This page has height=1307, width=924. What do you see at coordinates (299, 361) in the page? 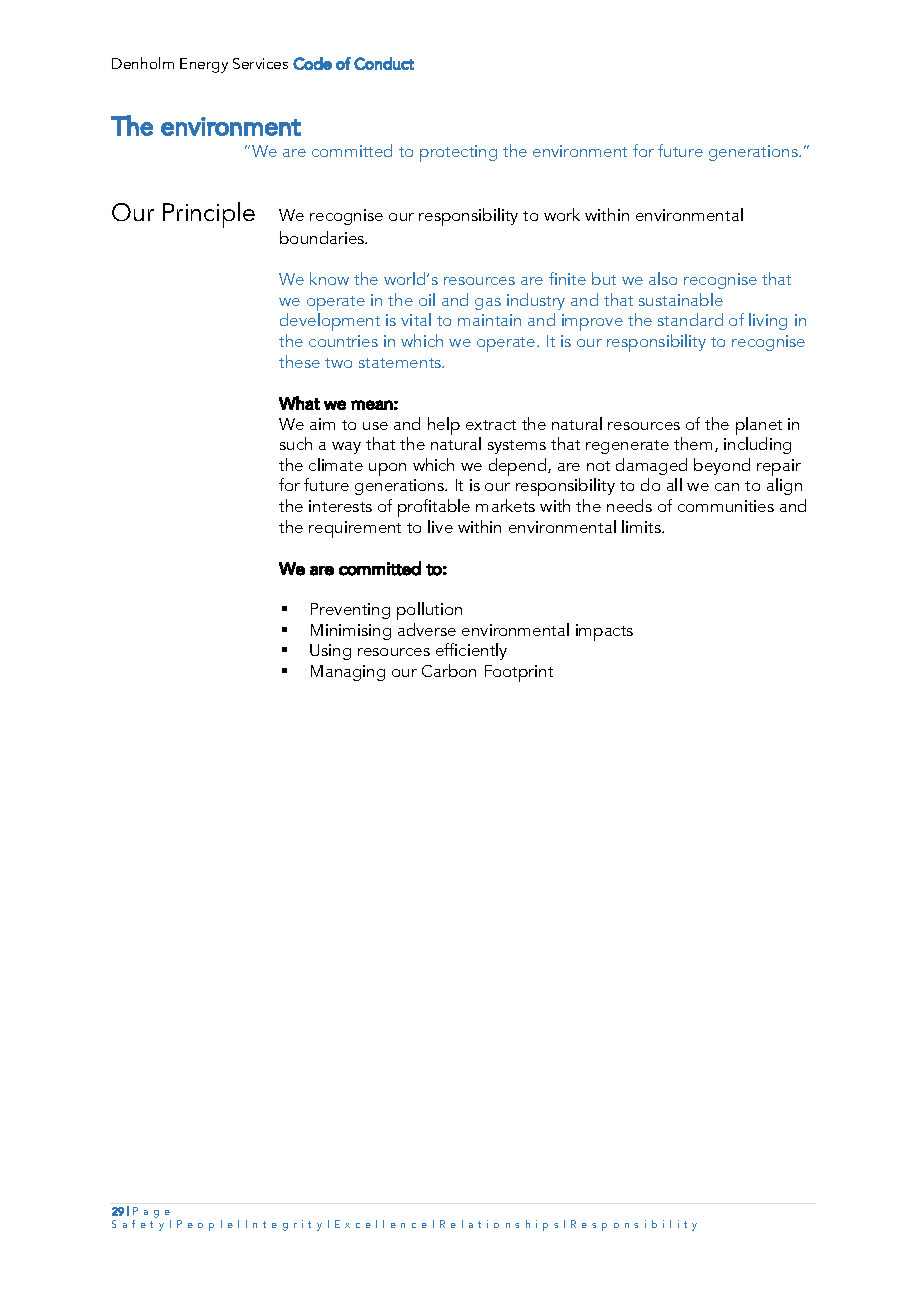
I see `these` at bounding box center [299, 361].
